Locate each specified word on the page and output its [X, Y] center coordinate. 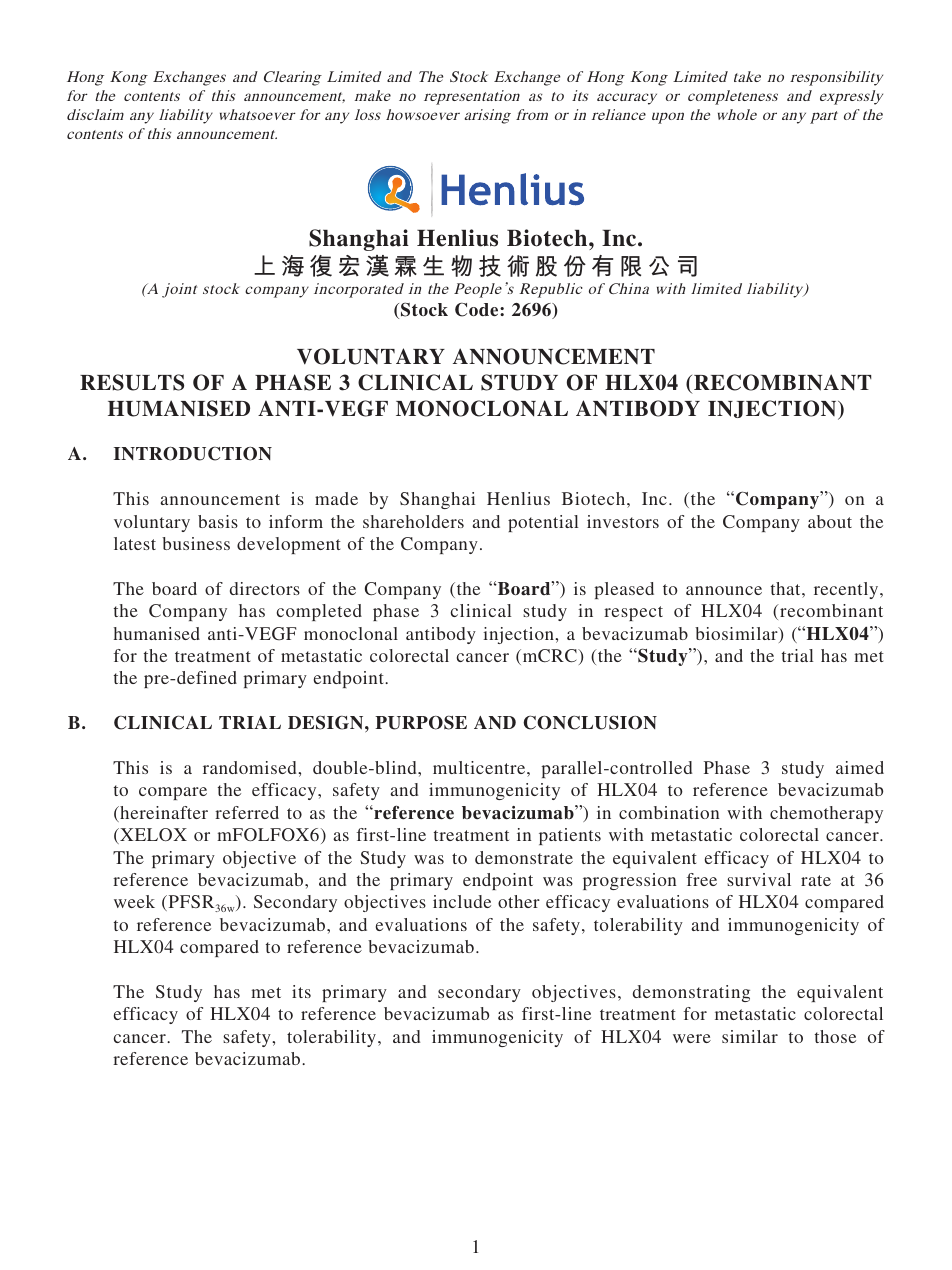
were [692, 1038]
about [830, 521]
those [835, 1036]
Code [478, 309]
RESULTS [132, 382]
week [134, 901]
